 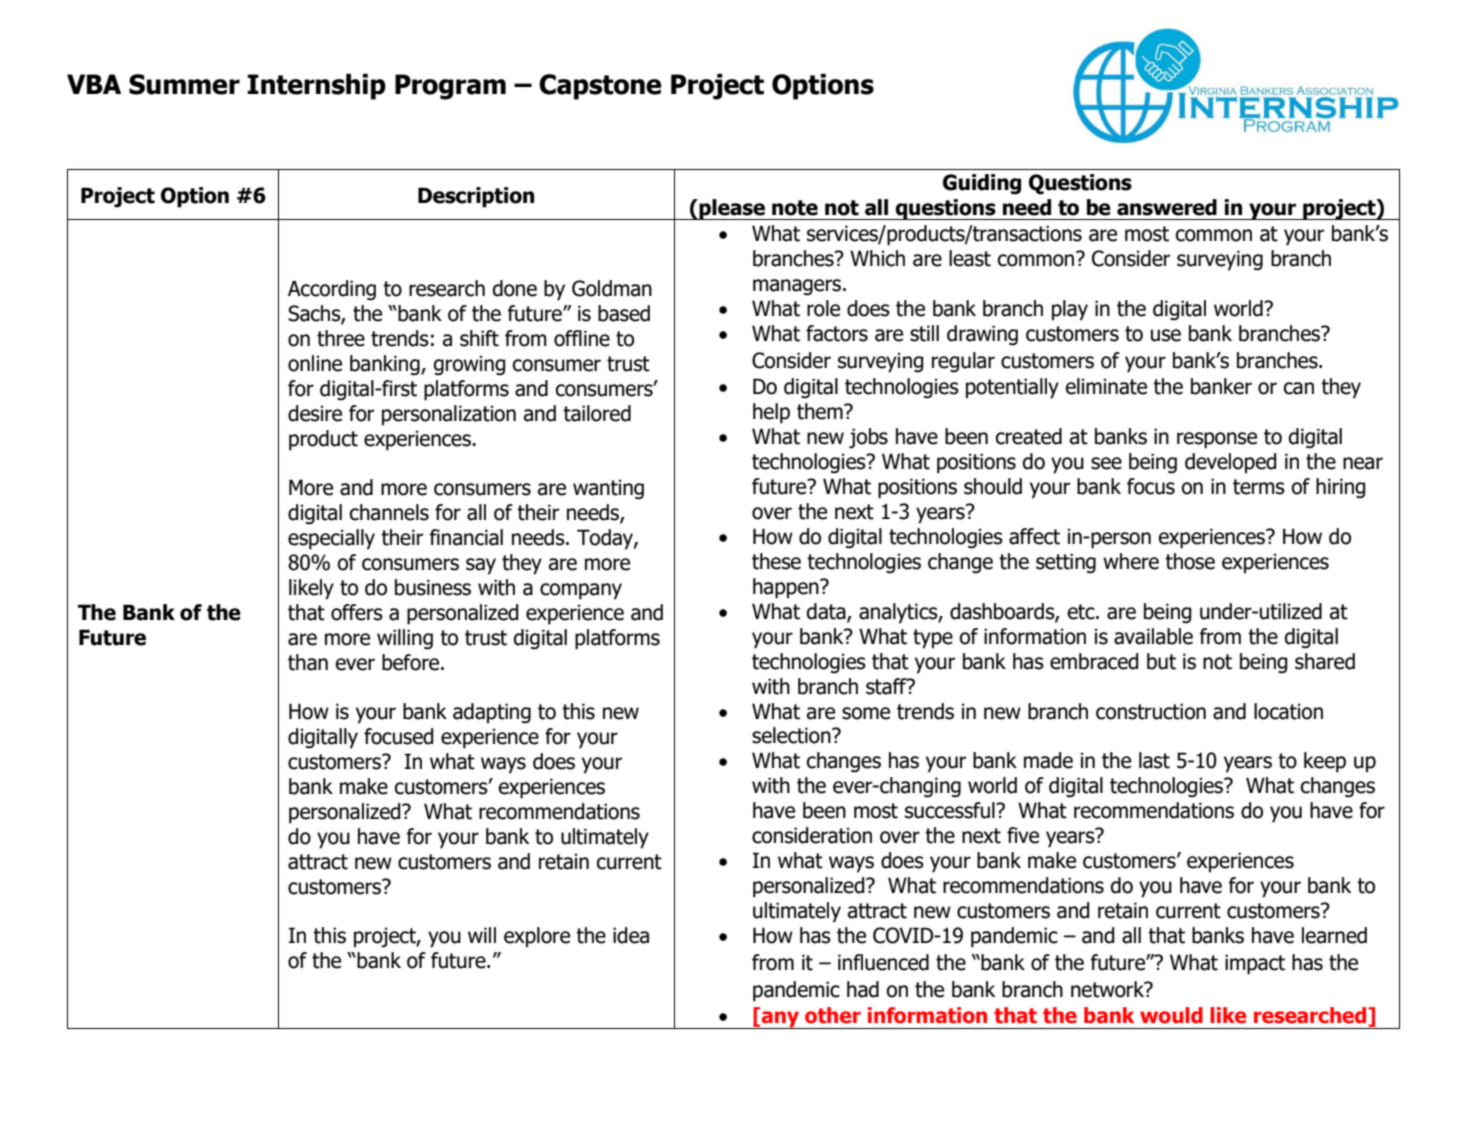 I want to click on explore, so click(x=537, y=937).
